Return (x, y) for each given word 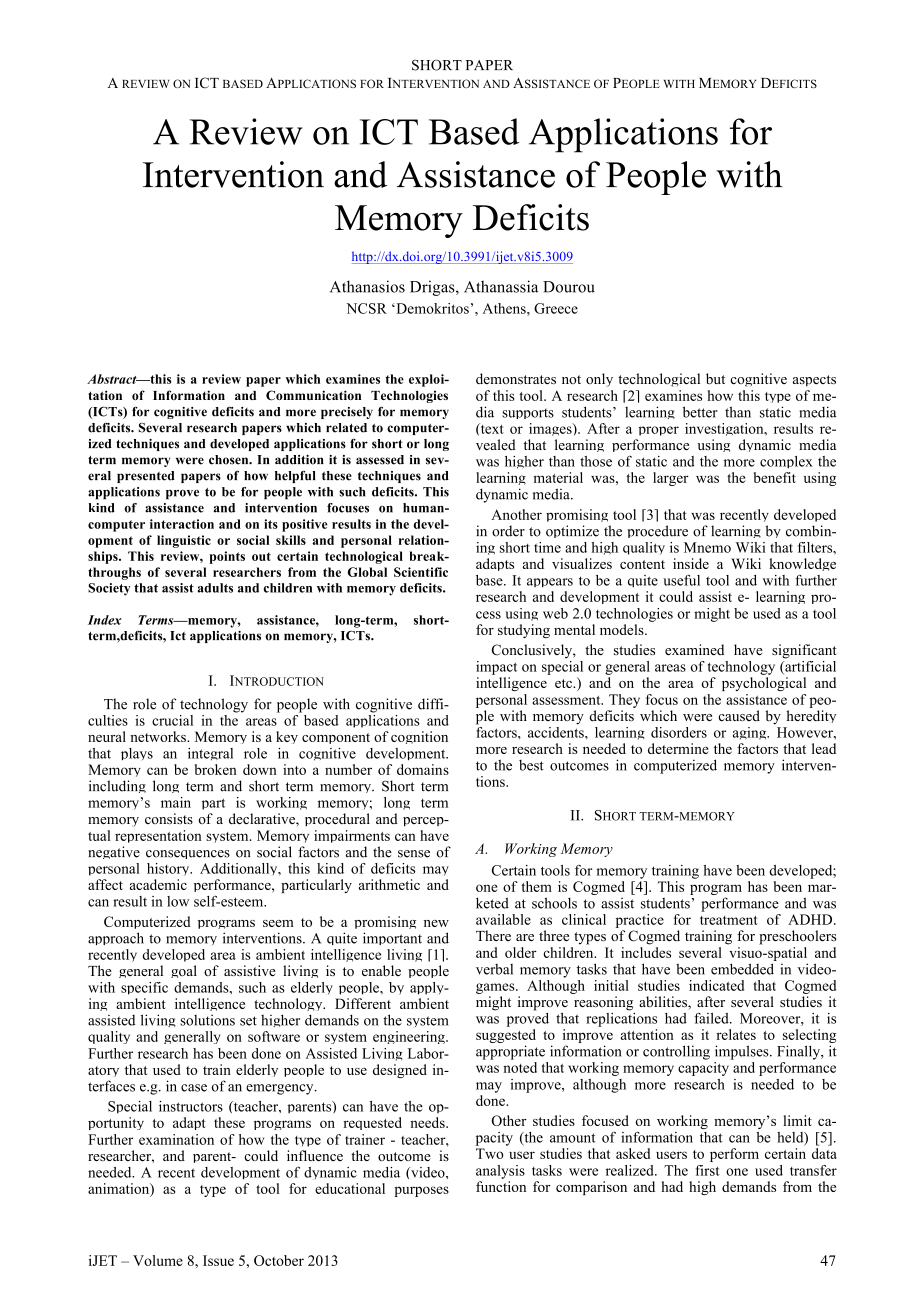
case (194, 1088)
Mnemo (707, 547)
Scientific (421, 572)
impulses (743, 1052)
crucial (172, 720)
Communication (313, 395)
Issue (218, 1260)
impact (496, 668)
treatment (729, 920)
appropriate (510, 1052)
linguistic (184, 541)
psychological (764, 684)
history (169, 869)
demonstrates (516, 378)
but (715, 378)
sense (414, 854)
